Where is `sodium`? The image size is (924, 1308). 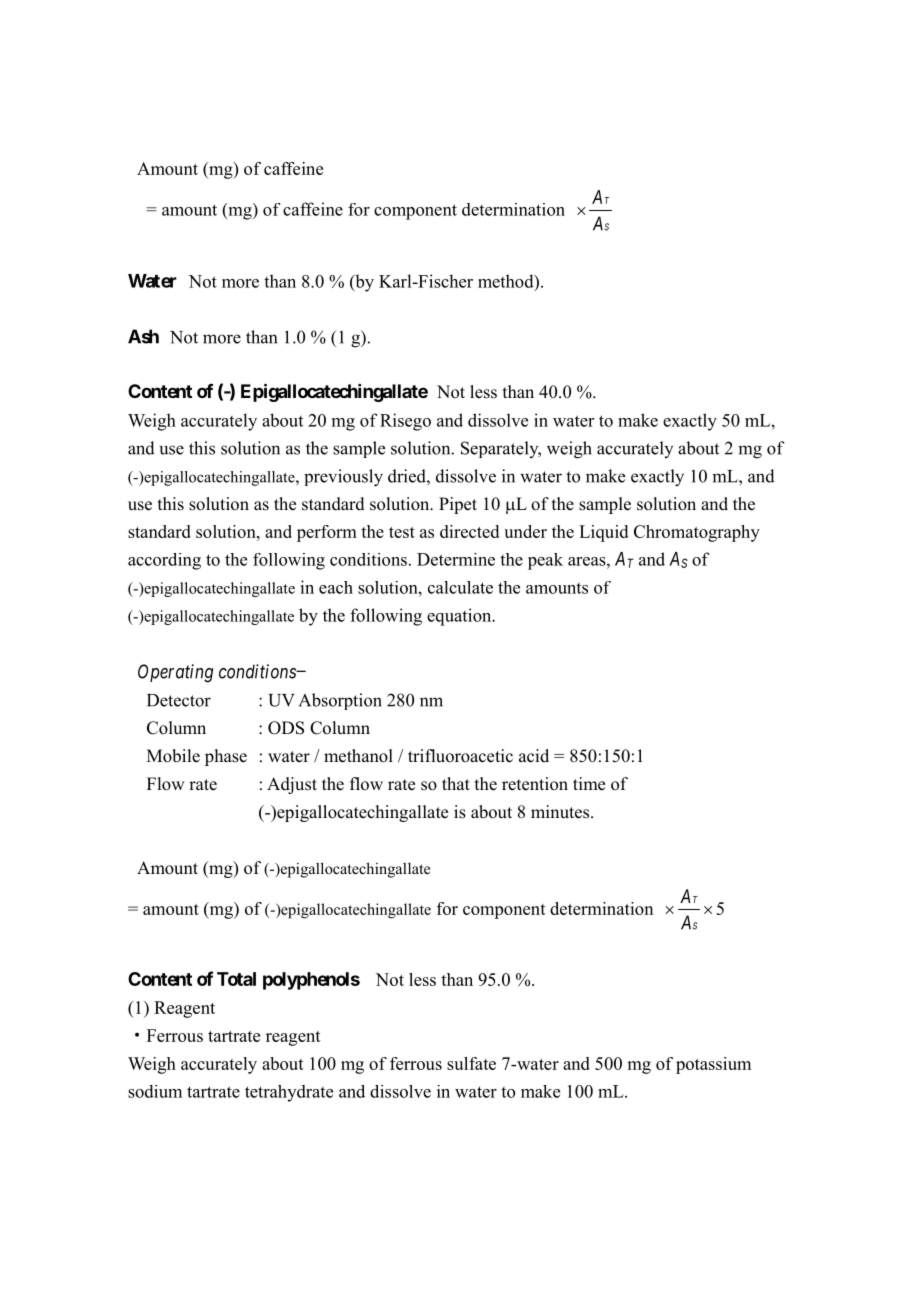 sodium is located at coordinates (155, 1091).
